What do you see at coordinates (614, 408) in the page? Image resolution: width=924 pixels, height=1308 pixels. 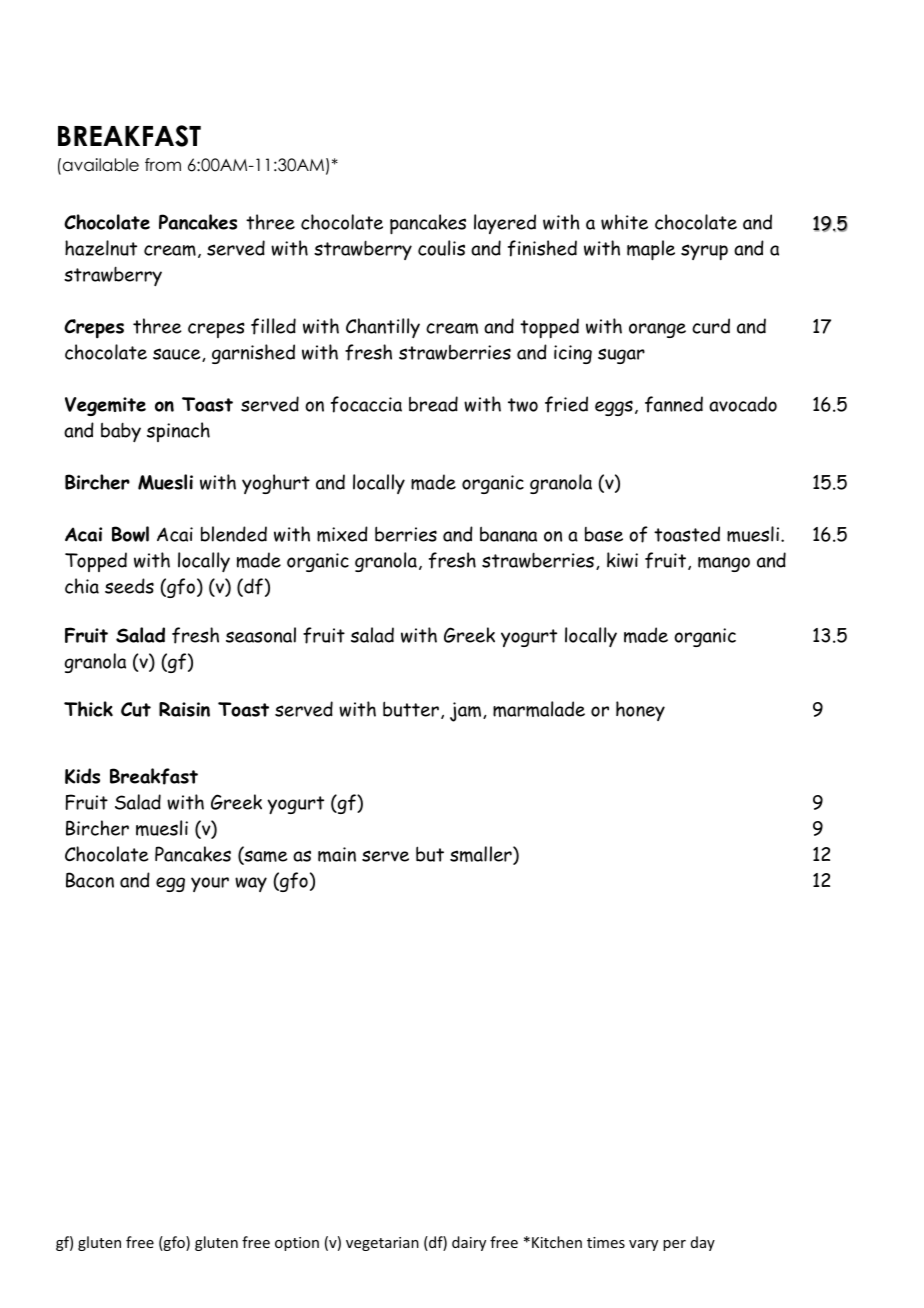 I see `eggs` at bounding box center [614, 408].
